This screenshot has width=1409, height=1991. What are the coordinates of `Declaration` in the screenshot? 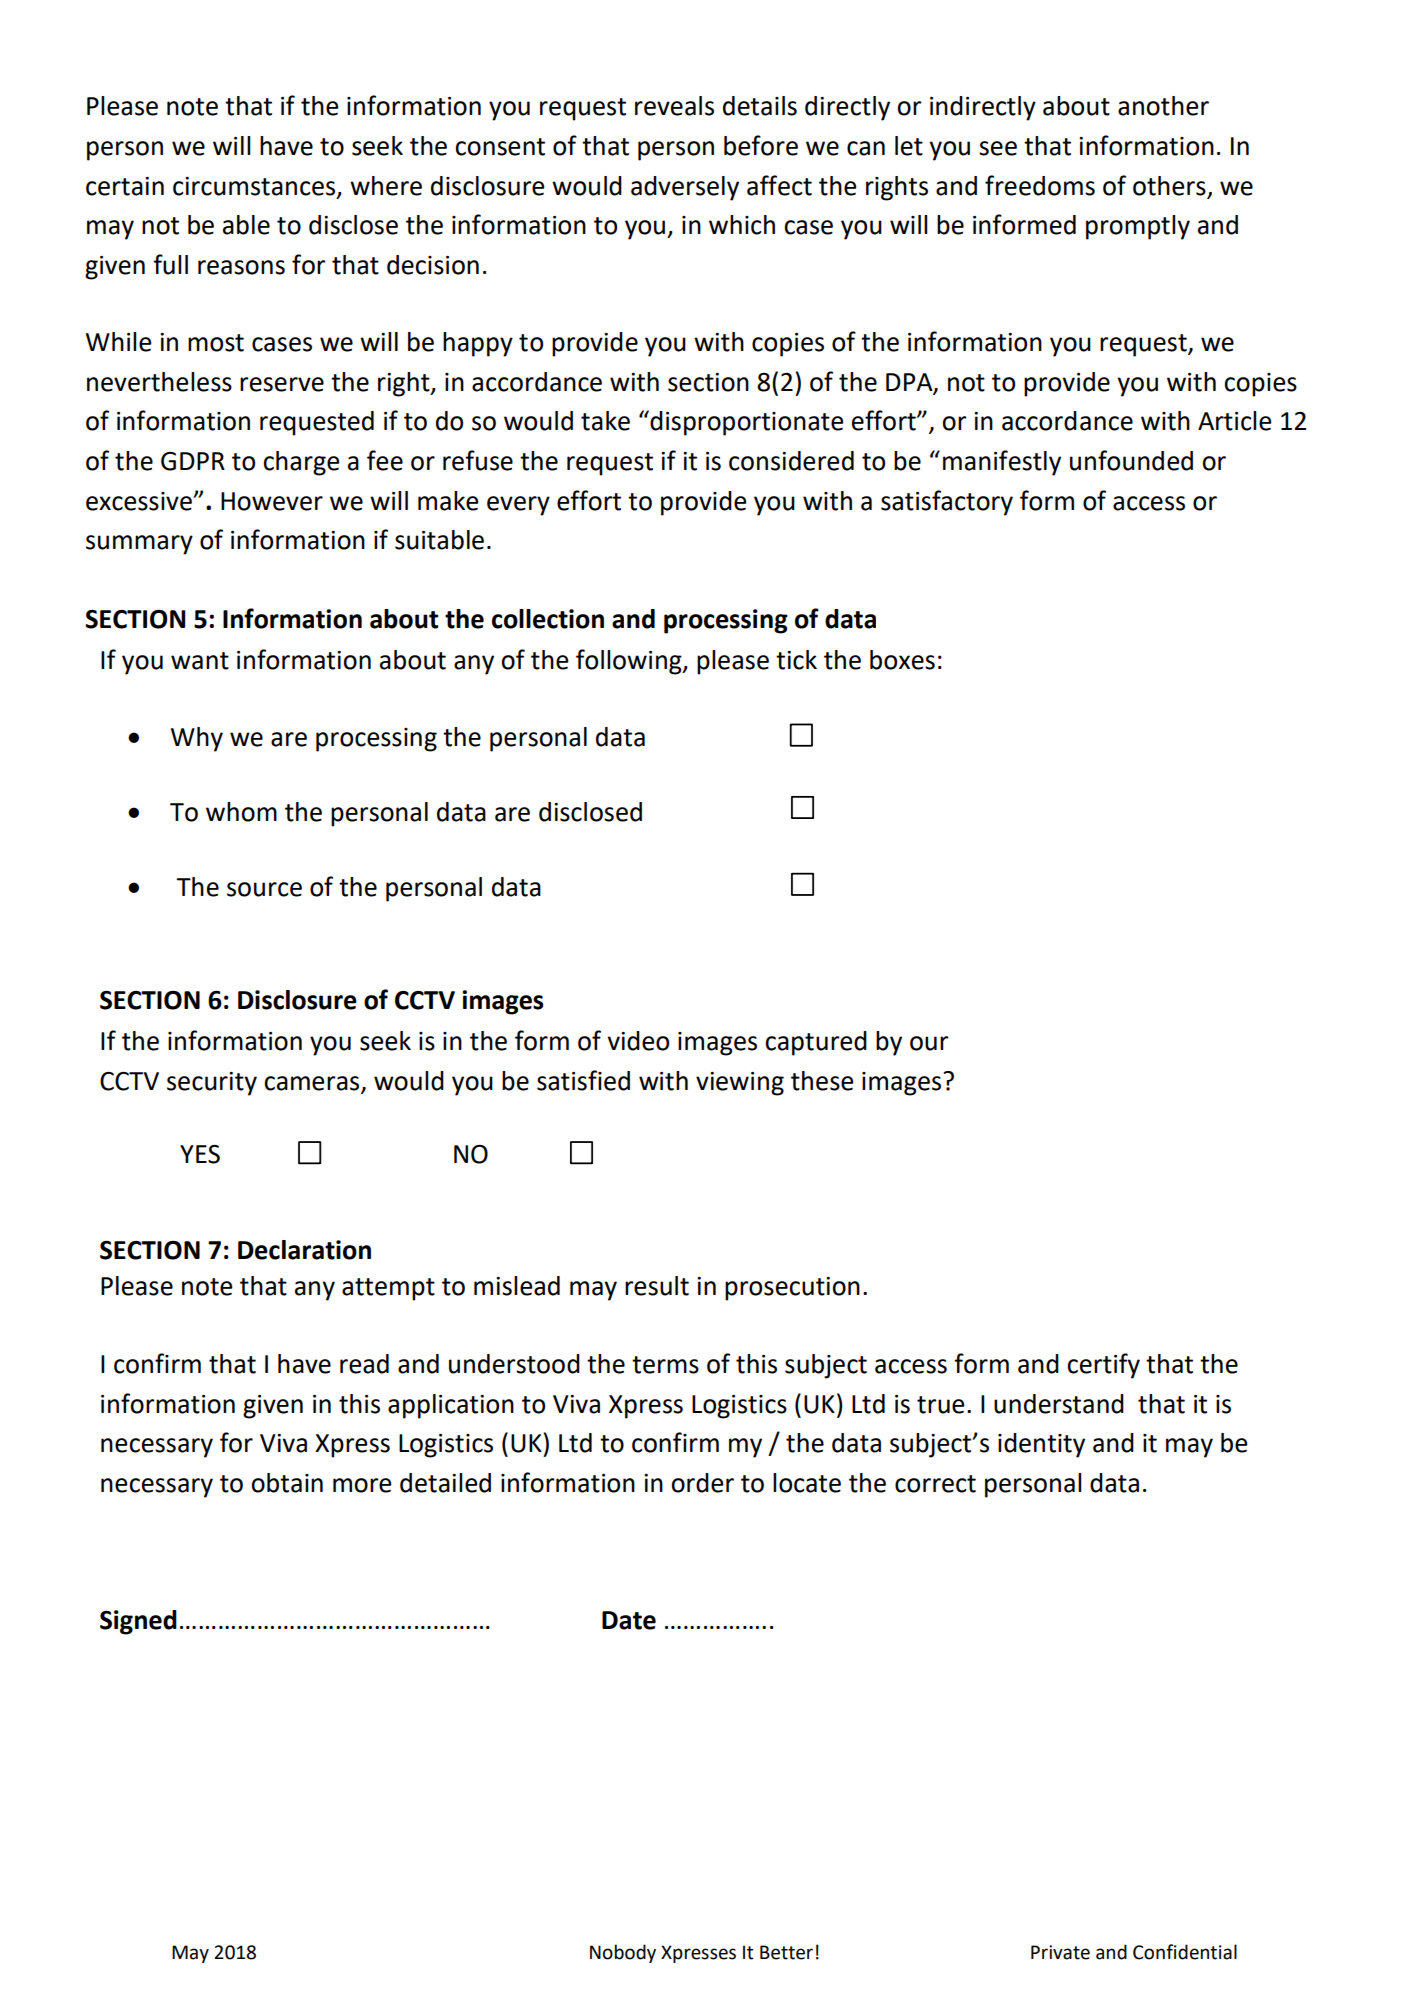 It's located at (304, 1250).
